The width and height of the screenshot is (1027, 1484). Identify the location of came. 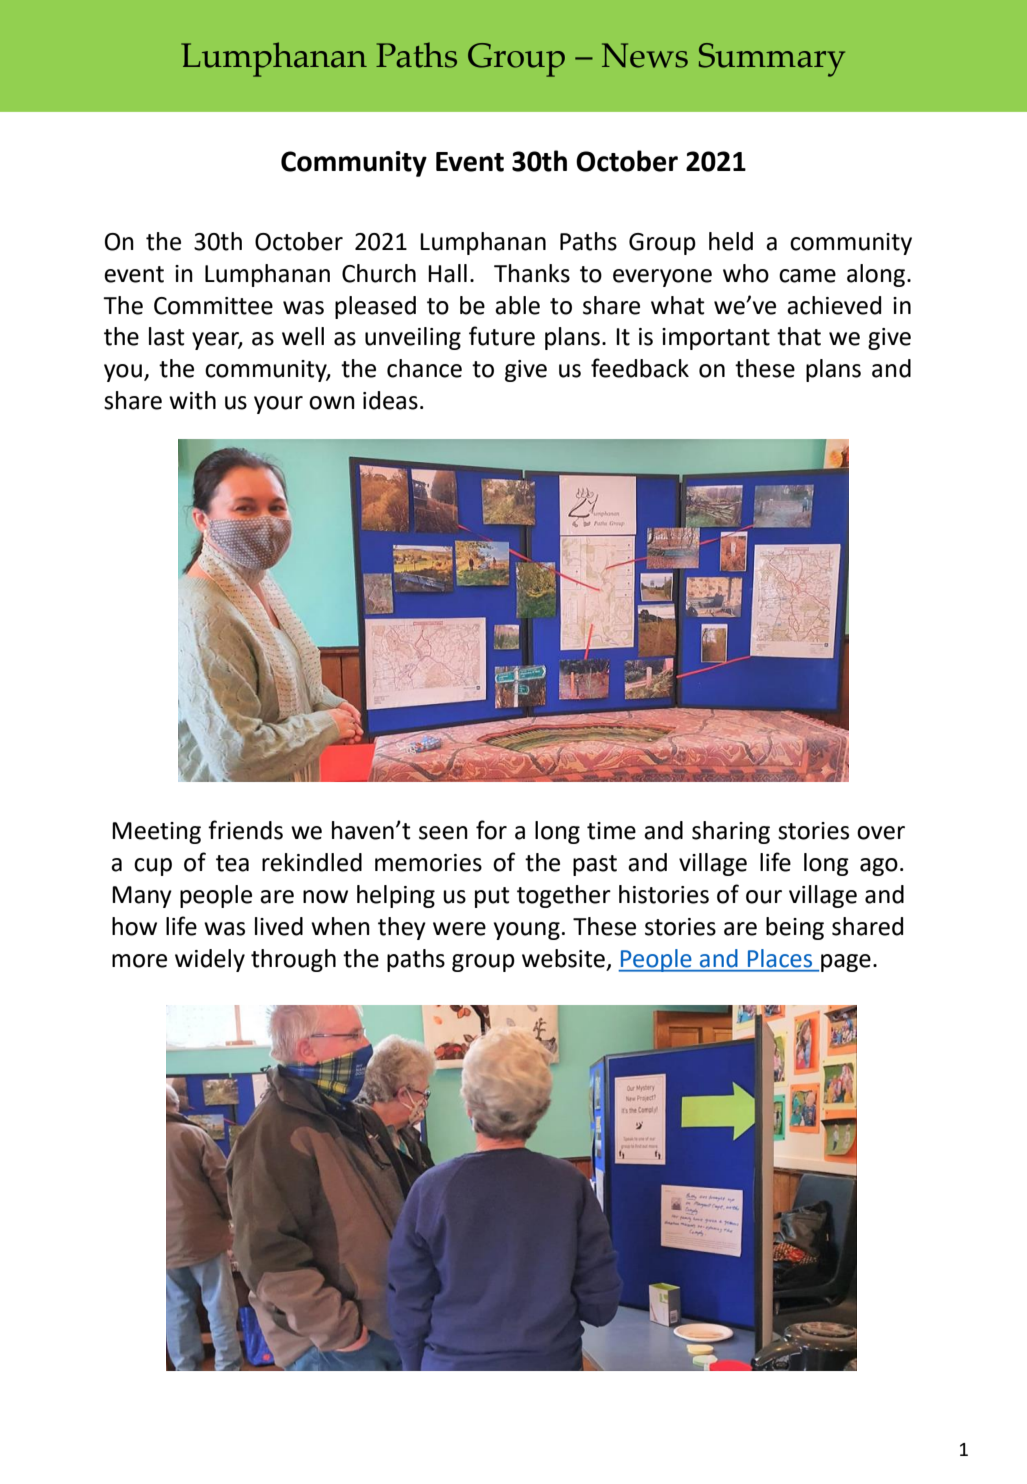
(807, 276).
